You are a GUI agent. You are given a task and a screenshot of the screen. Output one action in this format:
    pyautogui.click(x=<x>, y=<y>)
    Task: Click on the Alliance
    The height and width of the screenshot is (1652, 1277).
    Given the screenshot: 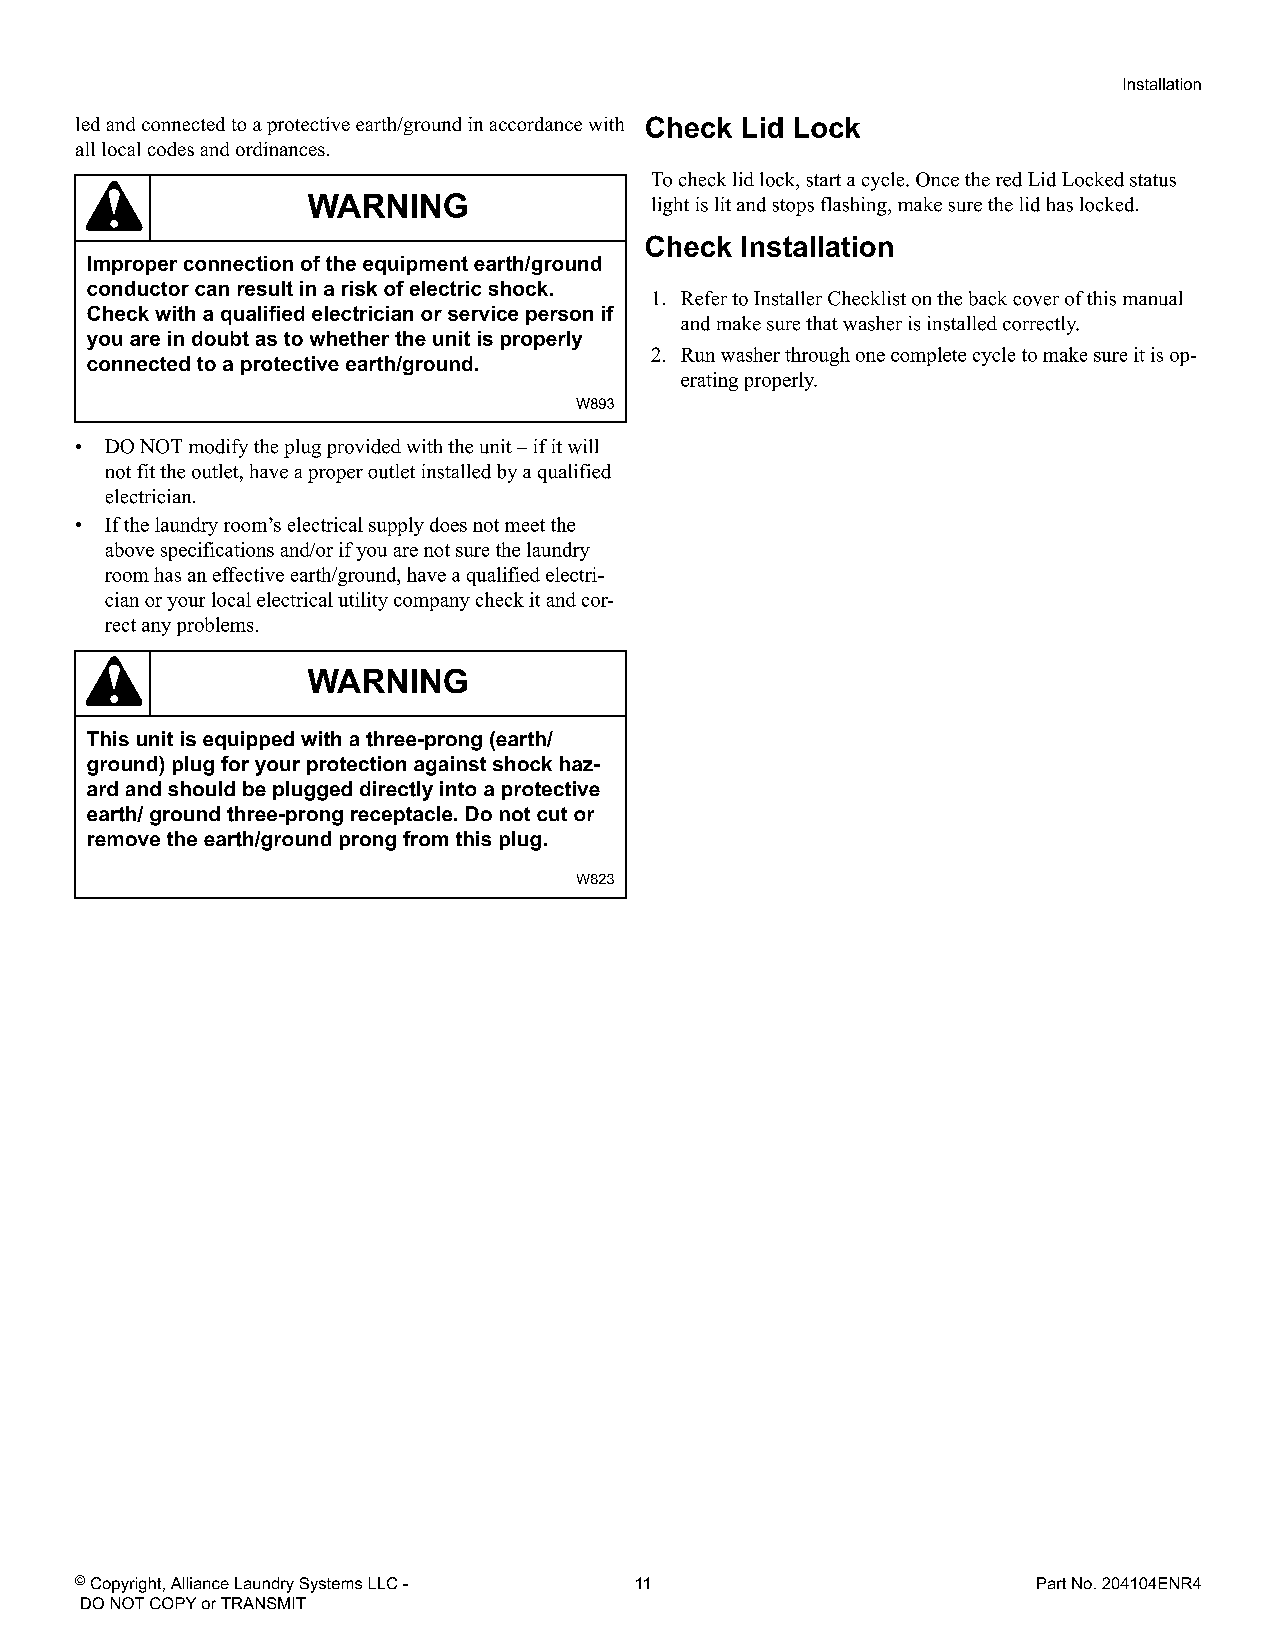 What is the action you would take?
    pyautogui.click(x=200, y=1583)
